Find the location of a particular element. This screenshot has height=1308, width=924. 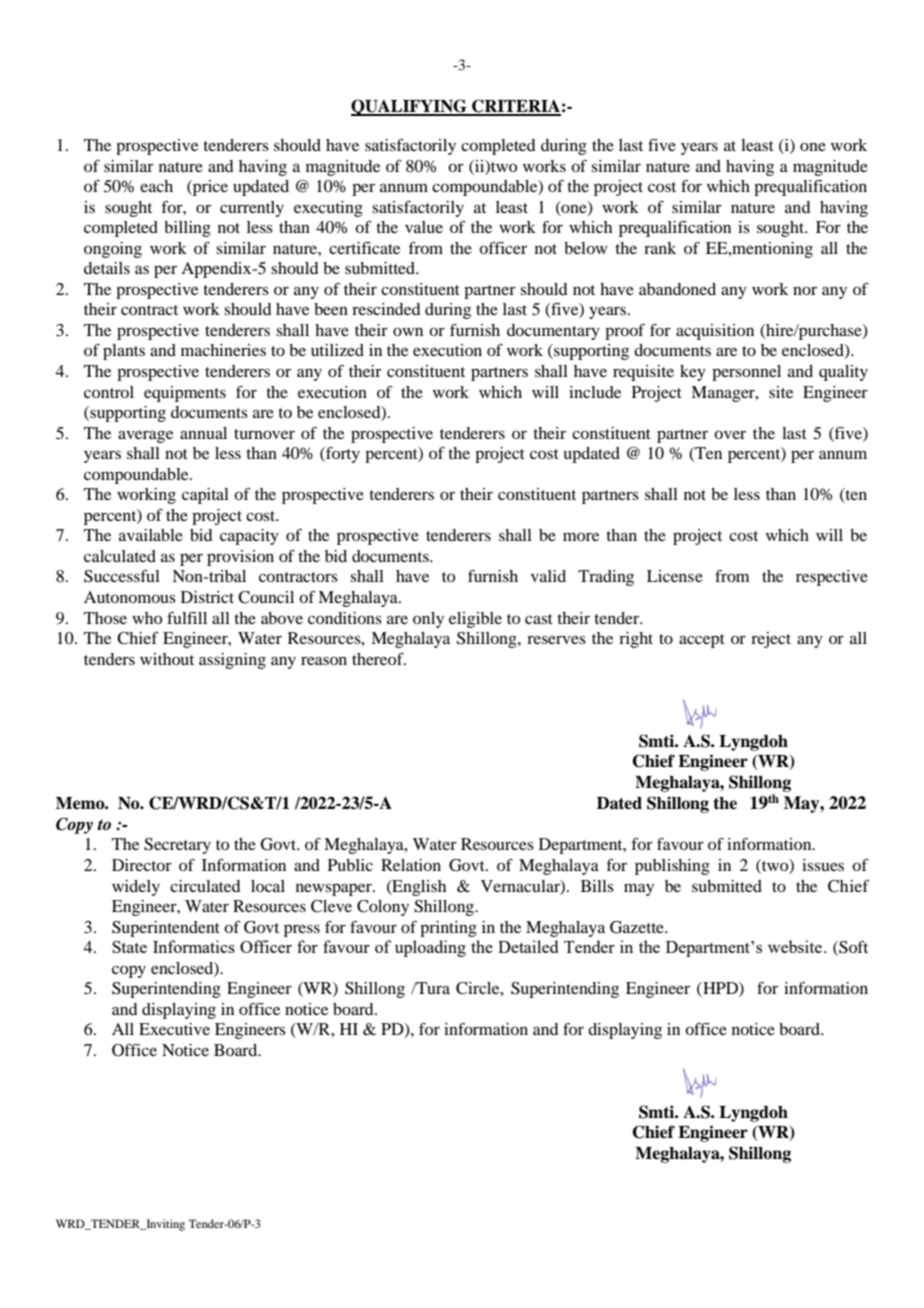

Executive is located at coordinates (174, 1029).
